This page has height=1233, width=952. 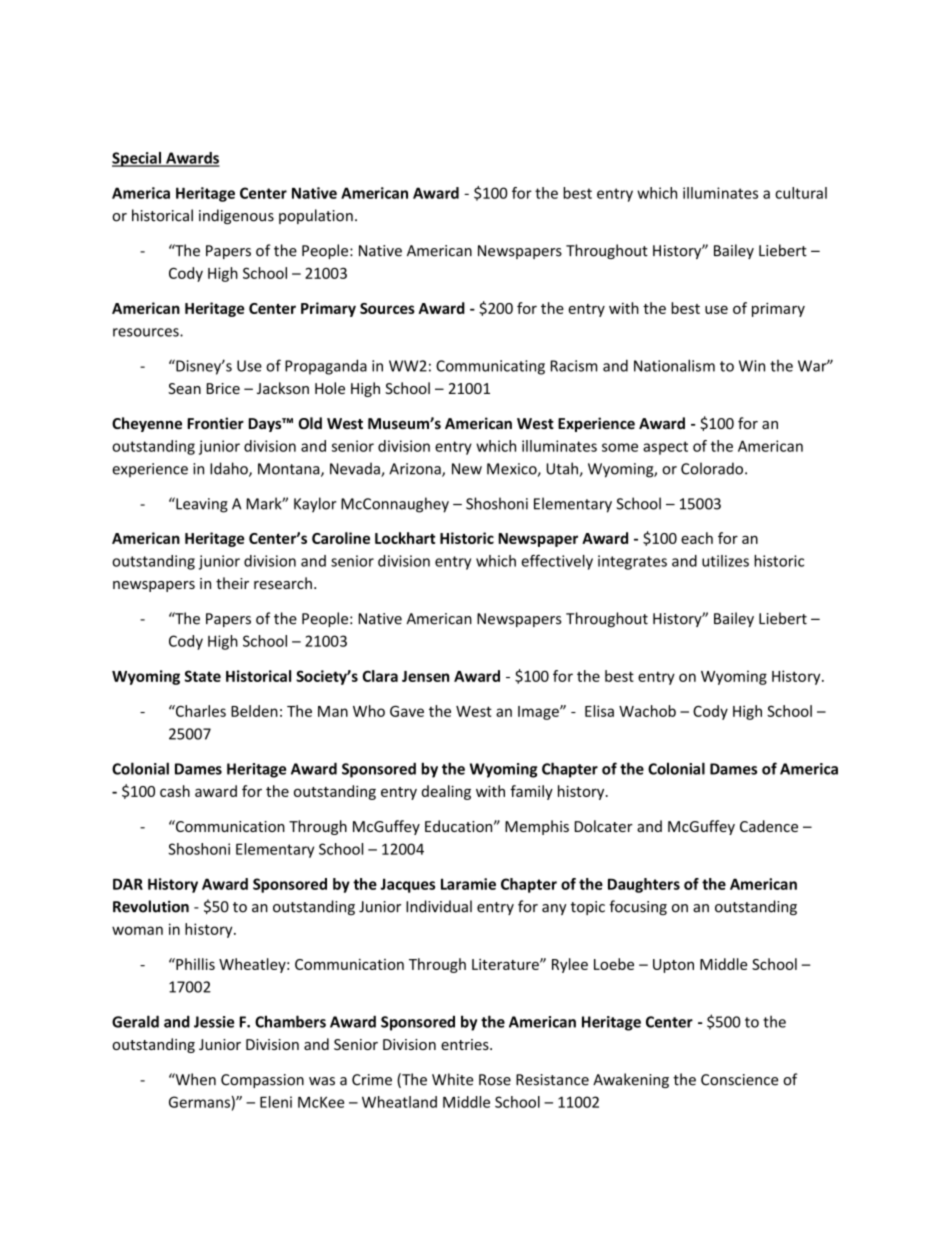 I want to click on dealing, so click(x=446, y=792).
